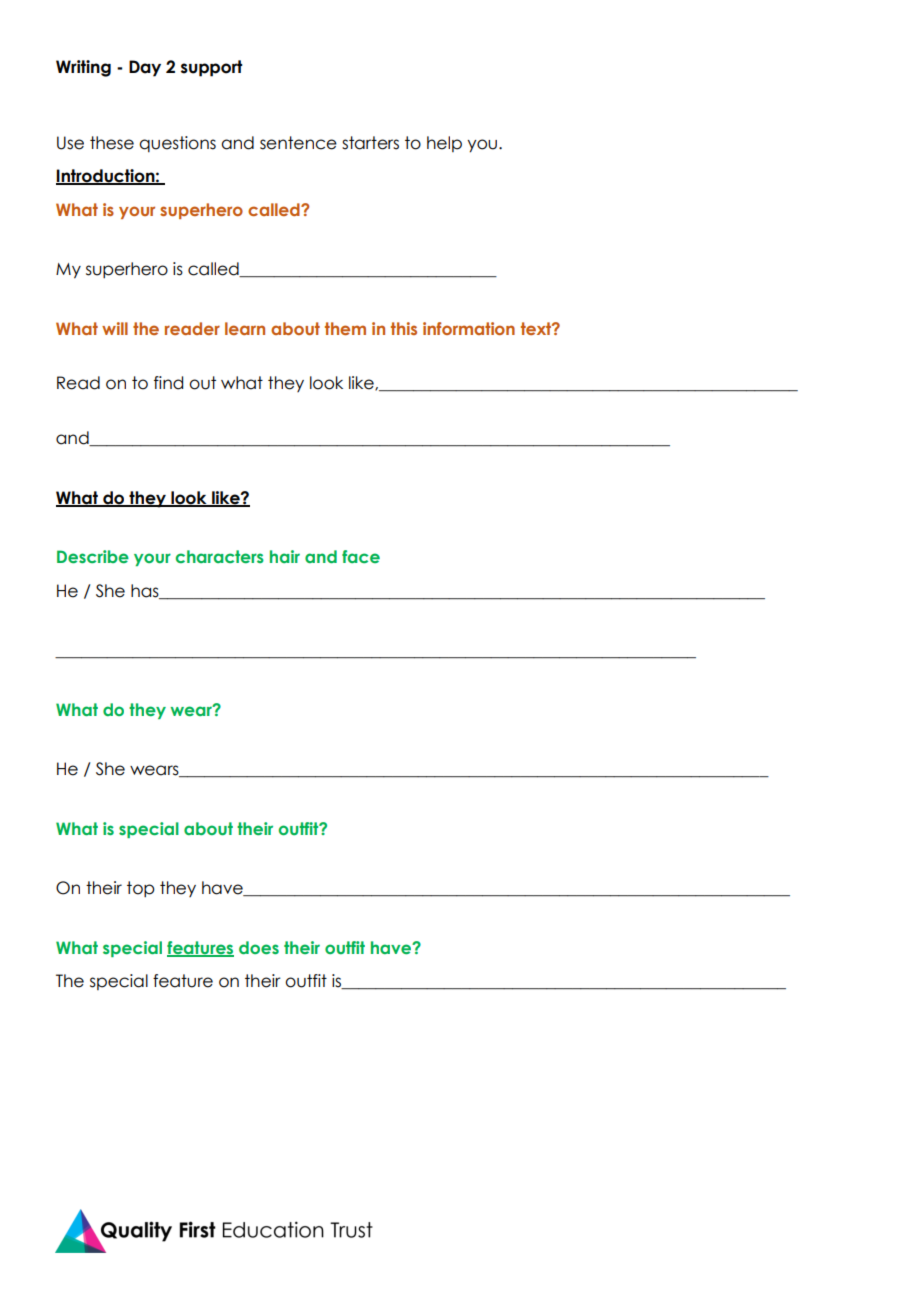  Describe the element at coordinates (298, 143) in the document. I see `sentence` at that location.
